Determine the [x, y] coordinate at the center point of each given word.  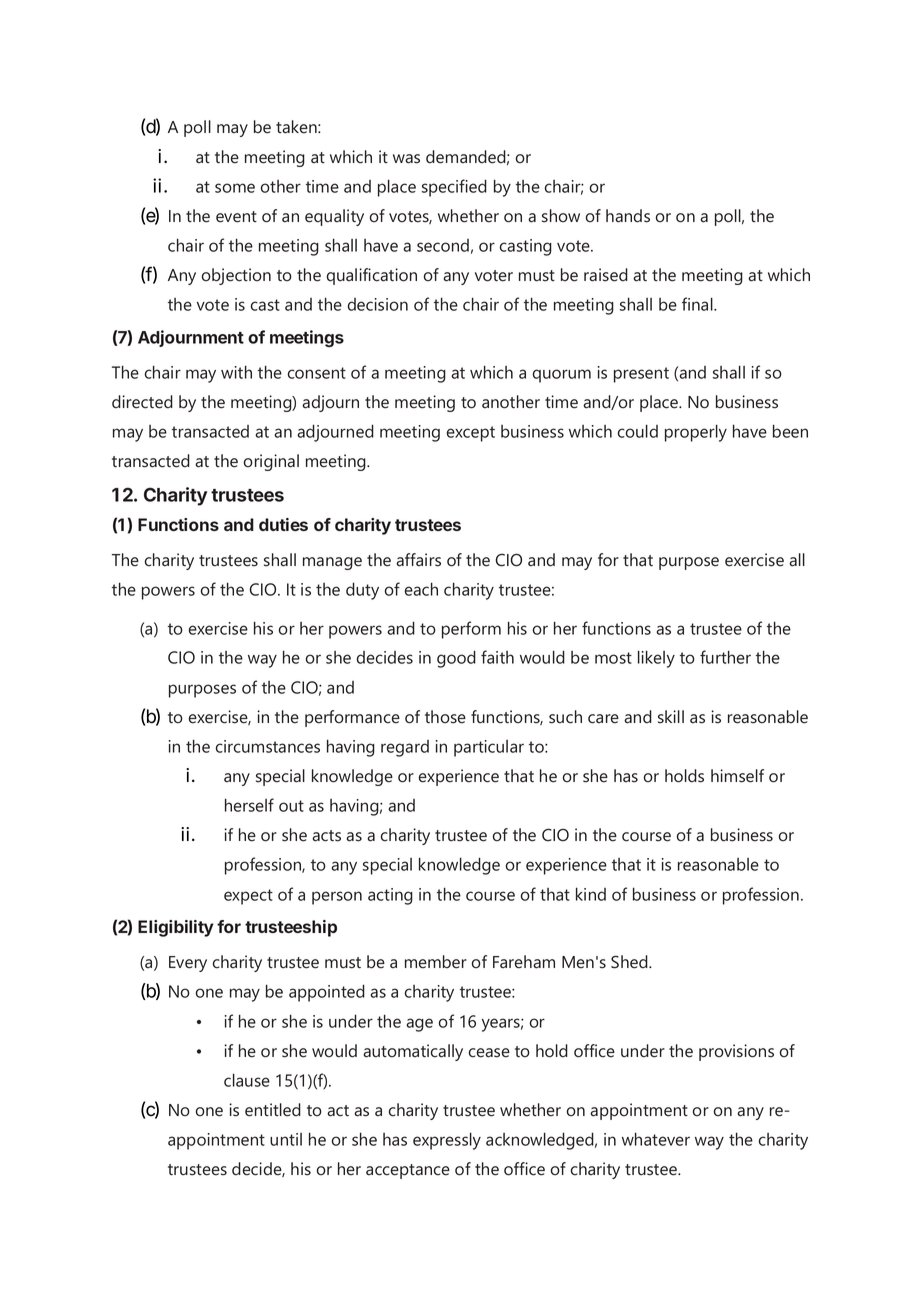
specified [454, 188]
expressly [447, 1141]
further [725, 657]
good [456, 659]
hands [628, 216]
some [235, 188]
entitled [273, 1110]
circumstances [267, 746]
